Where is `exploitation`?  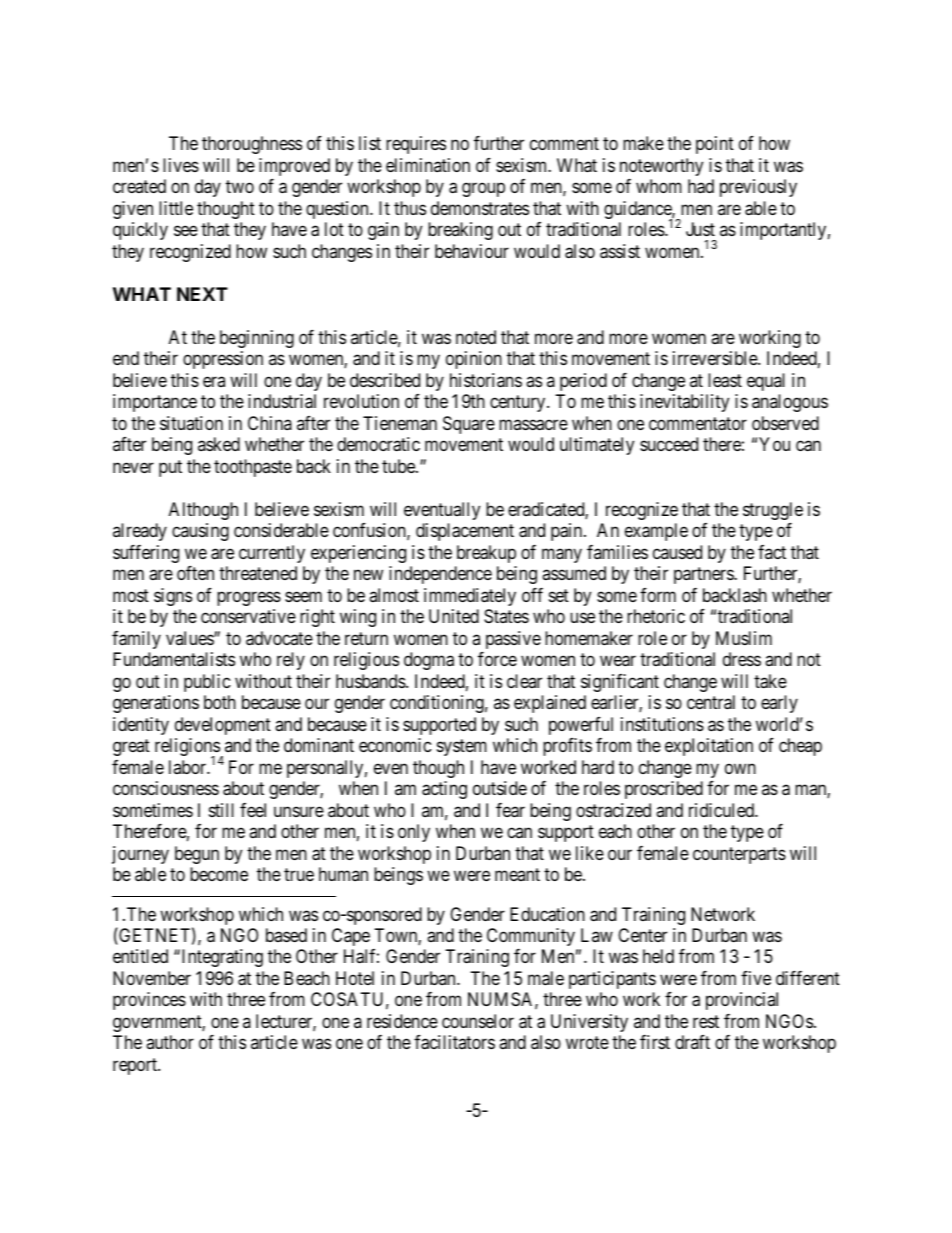 exploitation is located at coordinates (709, 747).
